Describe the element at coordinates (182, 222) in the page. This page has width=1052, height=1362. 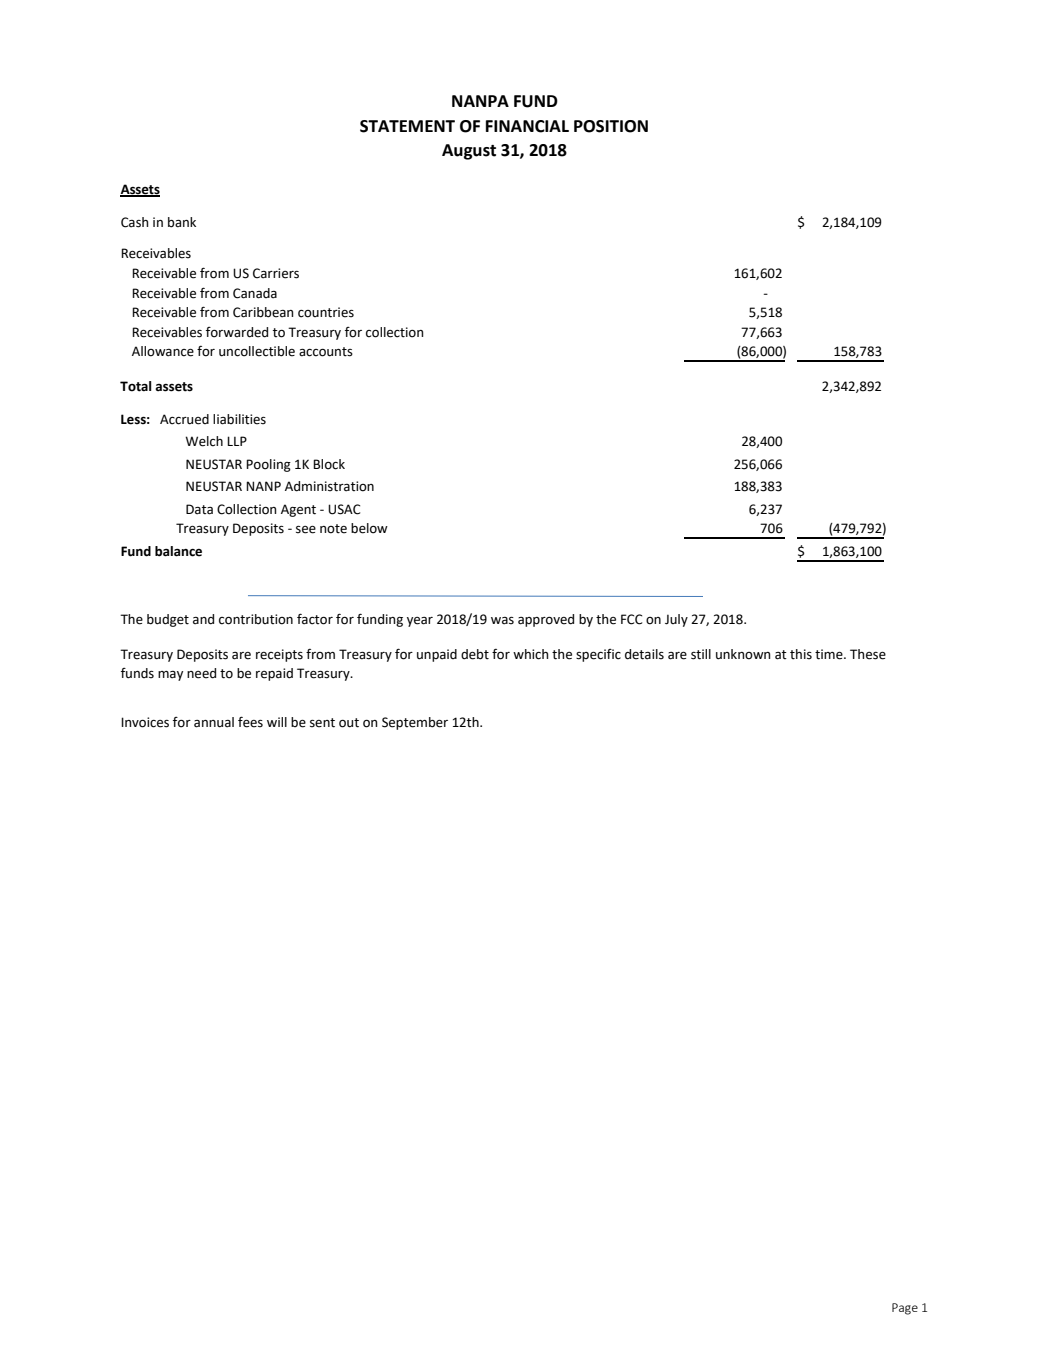
I see `bank` at that location.
